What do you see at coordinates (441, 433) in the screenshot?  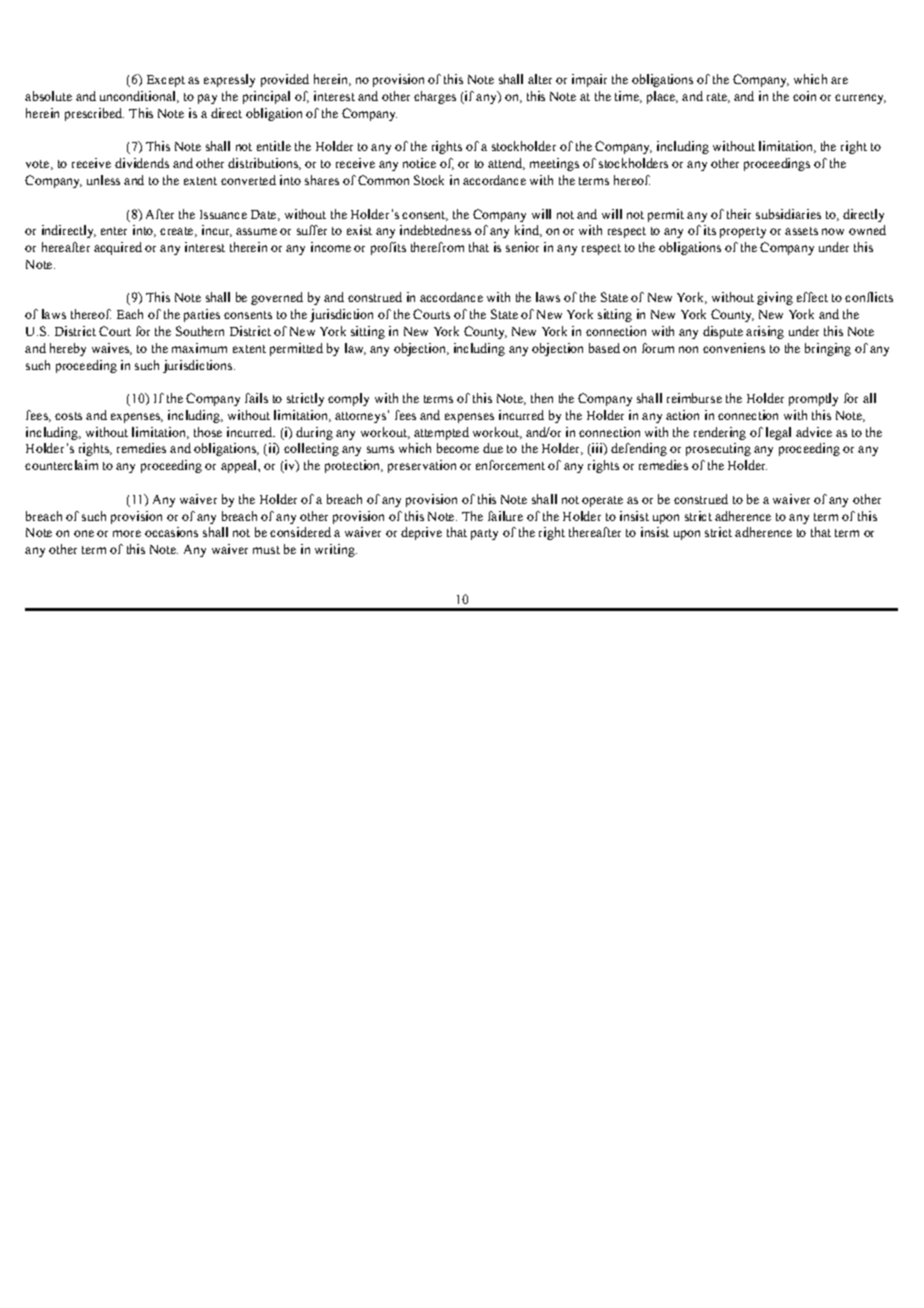 I see `attempted` at bounding box center [441, 433].
